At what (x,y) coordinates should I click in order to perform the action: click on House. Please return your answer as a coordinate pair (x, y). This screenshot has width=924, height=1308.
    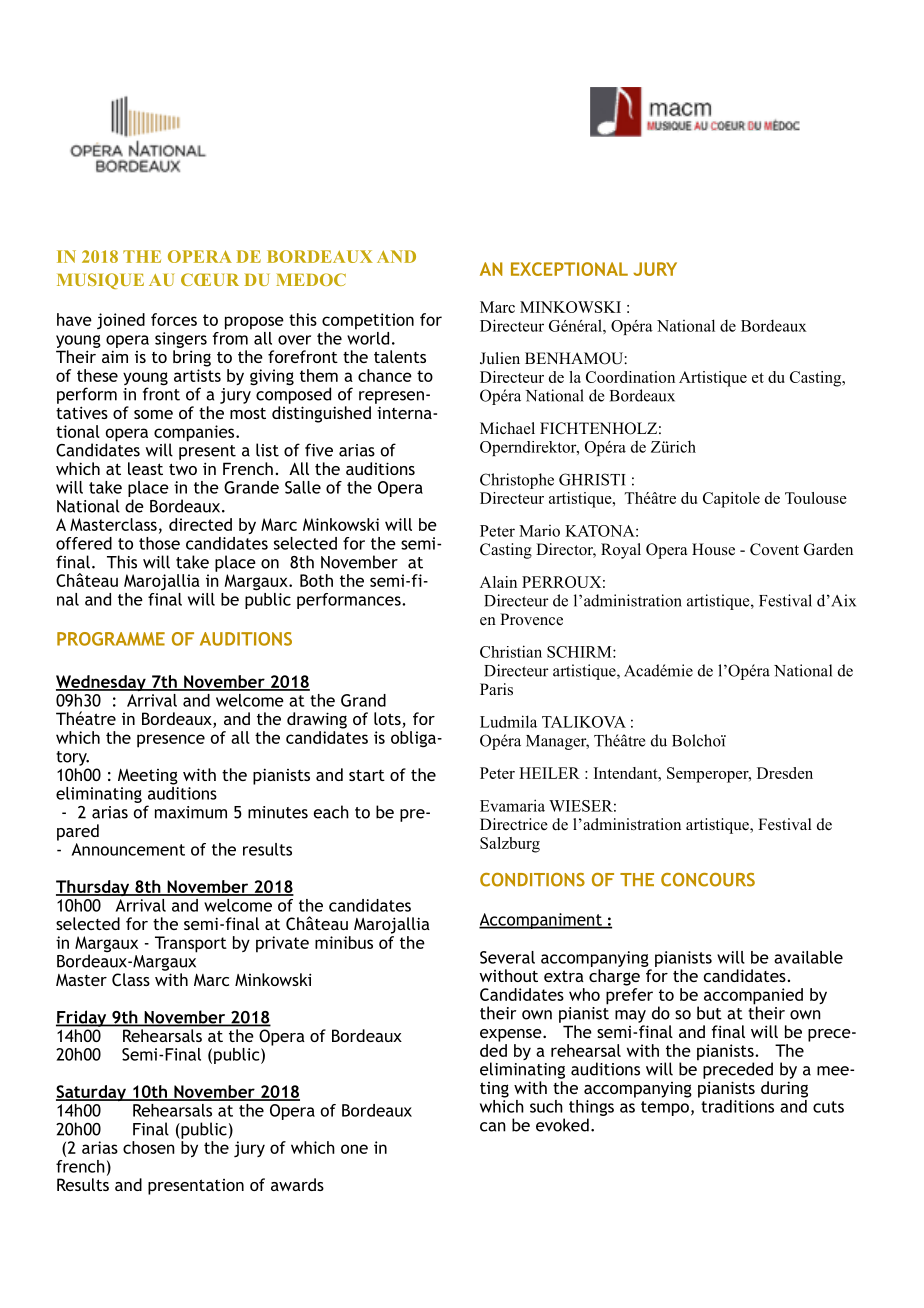
    Looking at the image, I should click on (713, 549).
